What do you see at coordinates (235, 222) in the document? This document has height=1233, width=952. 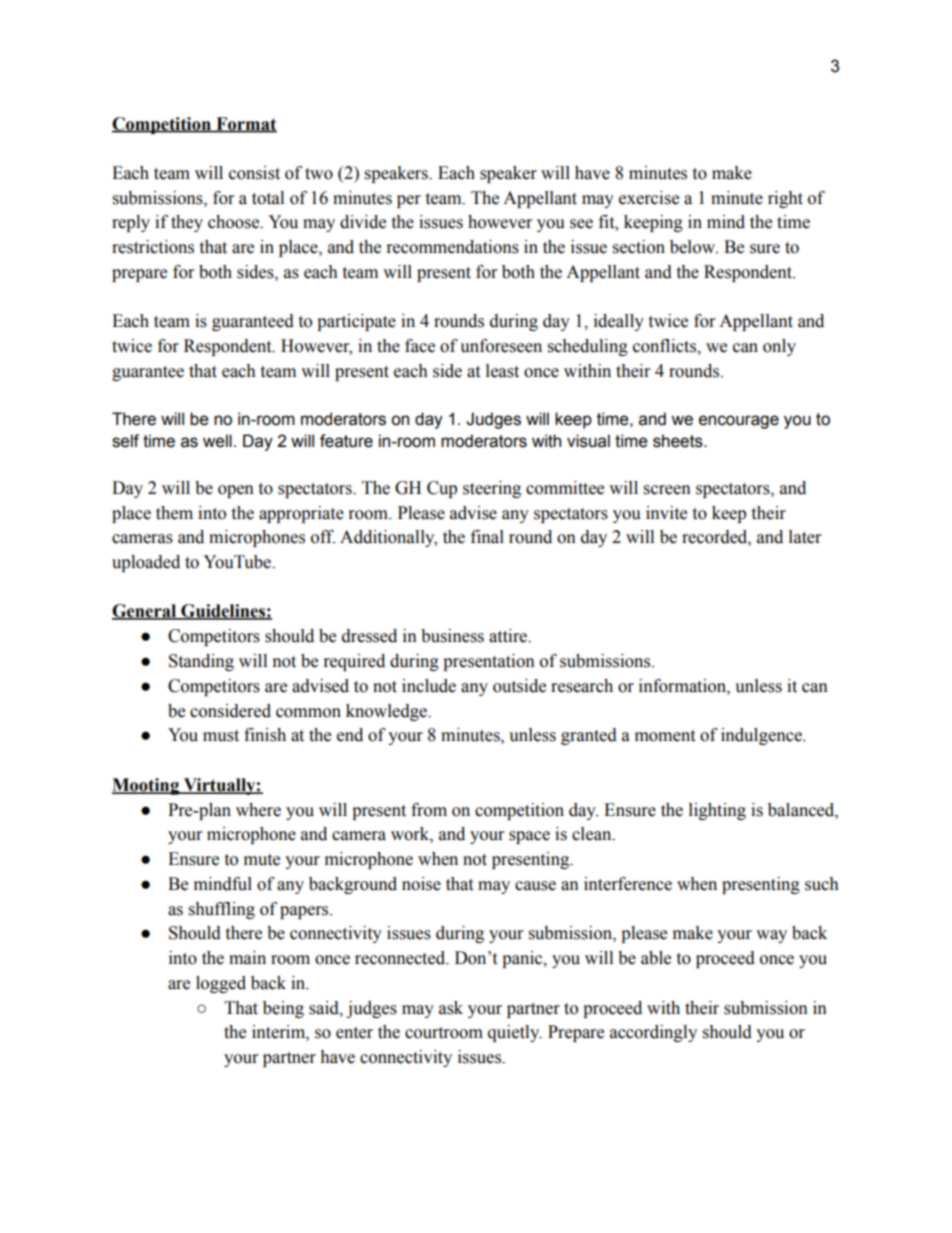 I see `choose` at bounding box center [235, 222].
